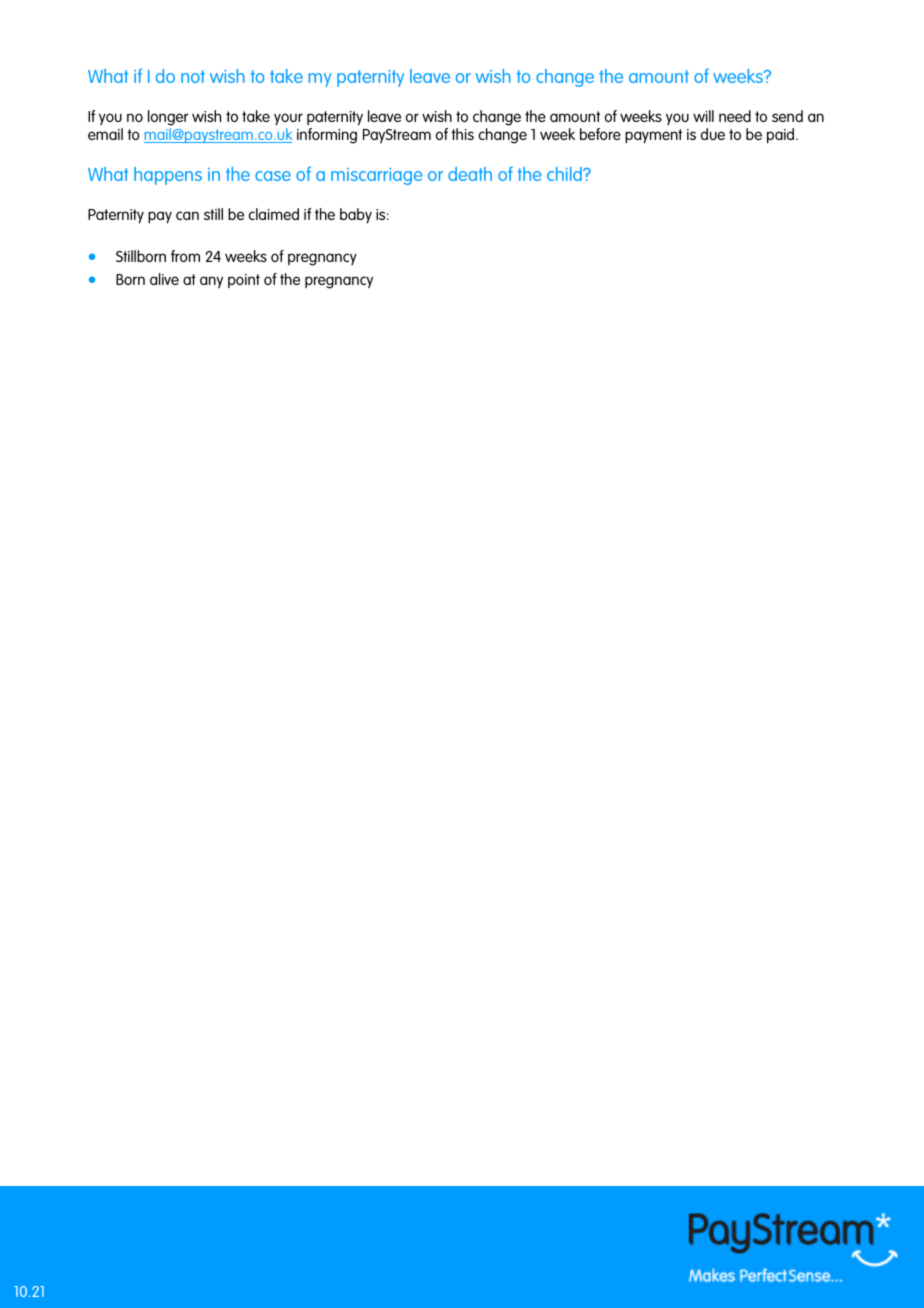 The width and height of the document is (924, 1308). Describe the element at coordinates (274, 214) in the document. I see `claimed` at that location.
